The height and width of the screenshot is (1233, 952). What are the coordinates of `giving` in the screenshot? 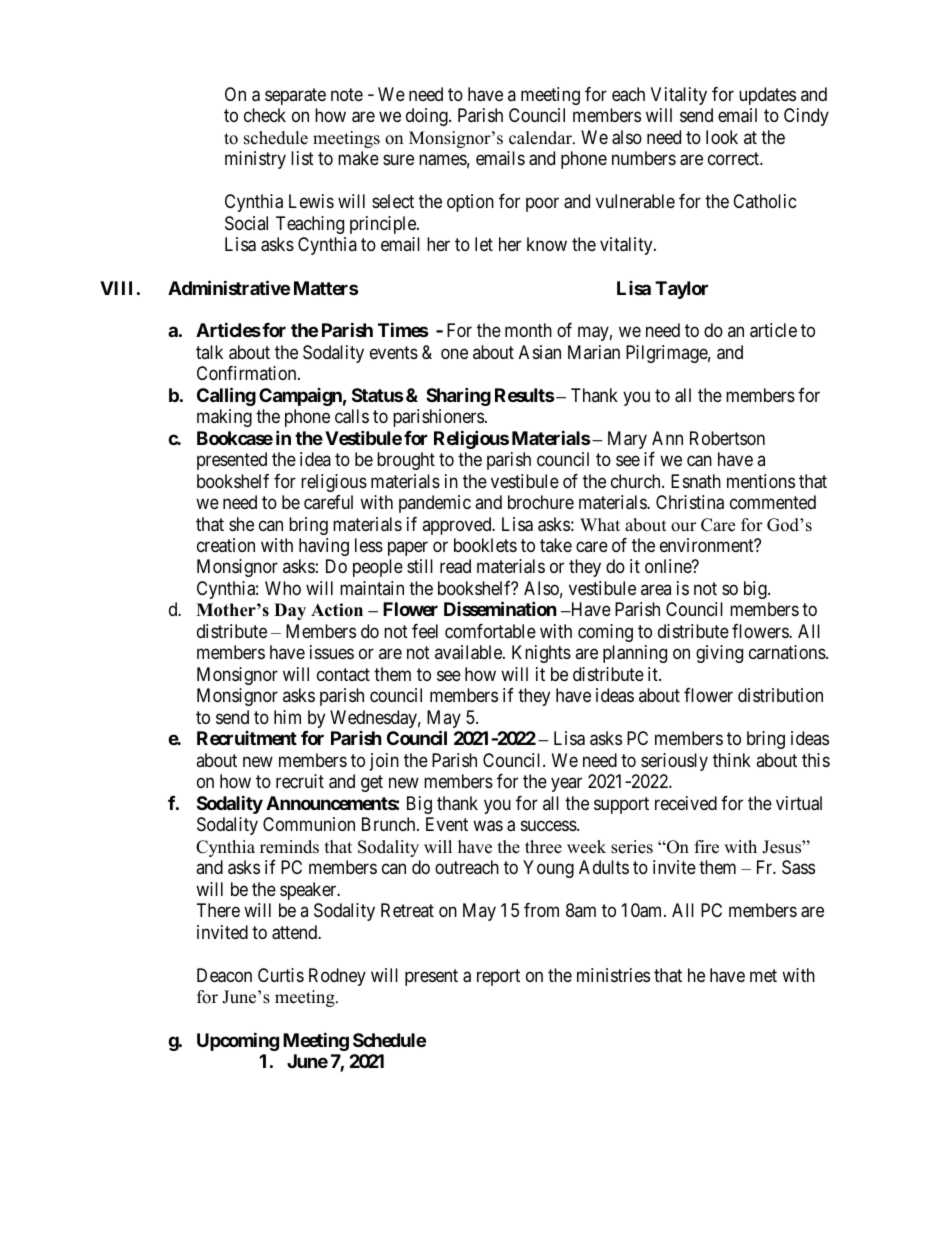 It's located at (719, 654).
